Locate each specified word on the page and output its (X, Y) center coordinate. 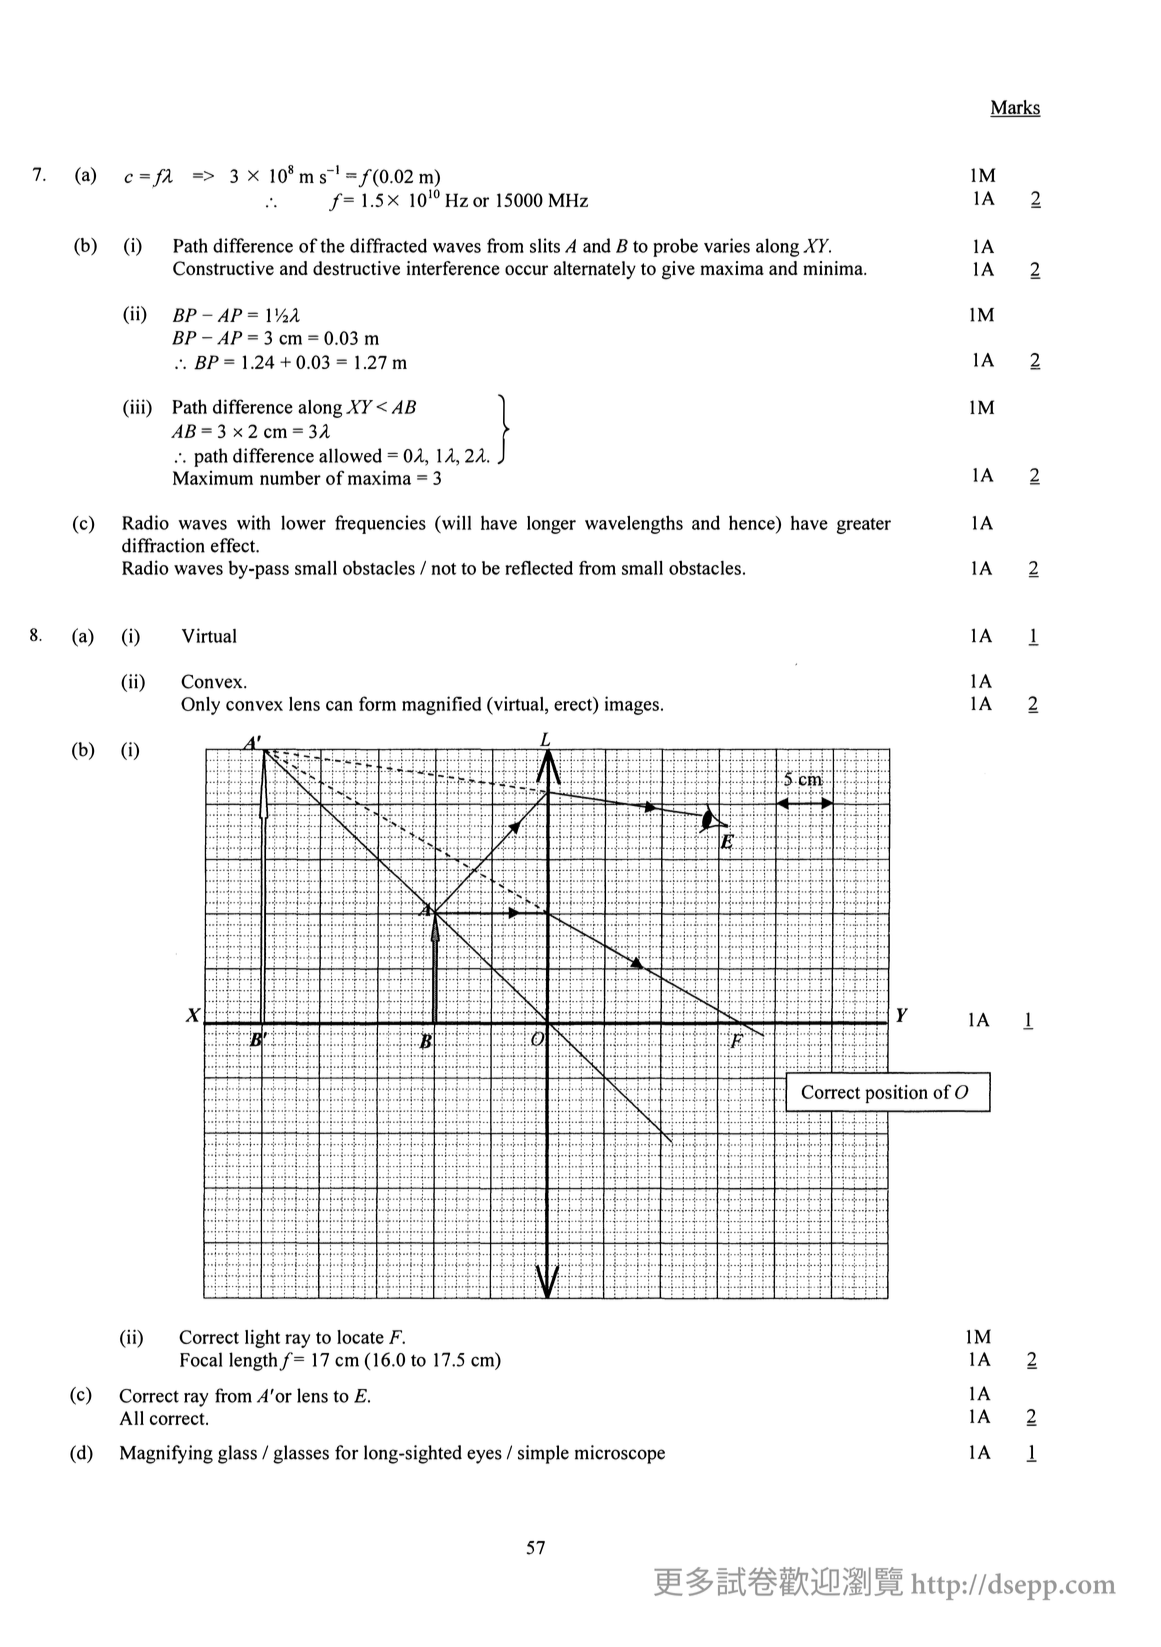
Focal (201, 1359)
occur (526, 270)
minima (834, 268)
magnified (441, 705)
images (632, 705)
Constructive (223, 268)
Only (200, 706)
